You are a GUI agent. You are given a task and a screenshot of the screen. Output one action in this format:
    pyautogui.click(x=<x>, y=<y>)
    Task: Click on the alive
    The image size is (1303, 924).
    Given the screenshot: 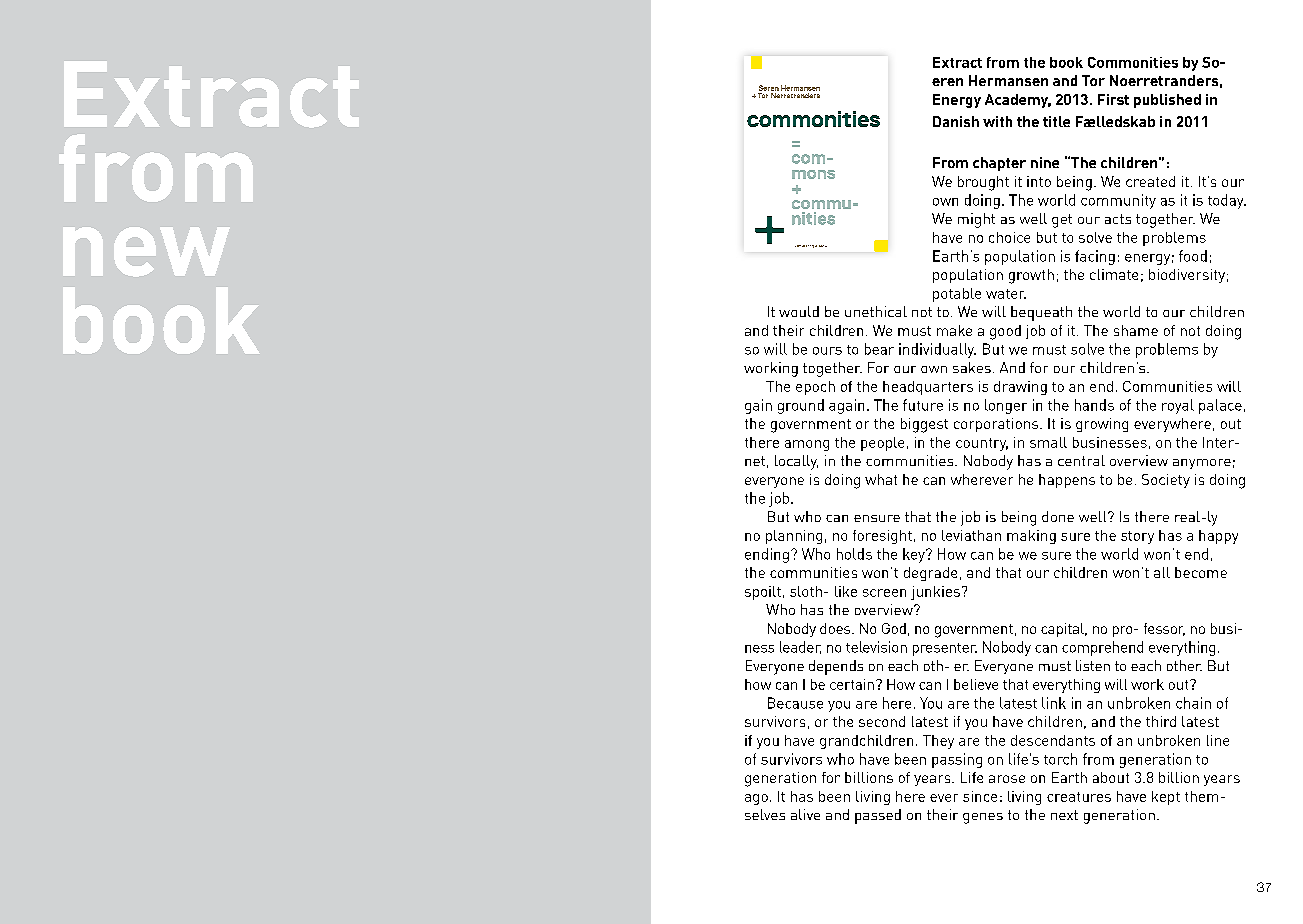 What is the action you would take?
    pyautogui.click(x=805, y=814)
